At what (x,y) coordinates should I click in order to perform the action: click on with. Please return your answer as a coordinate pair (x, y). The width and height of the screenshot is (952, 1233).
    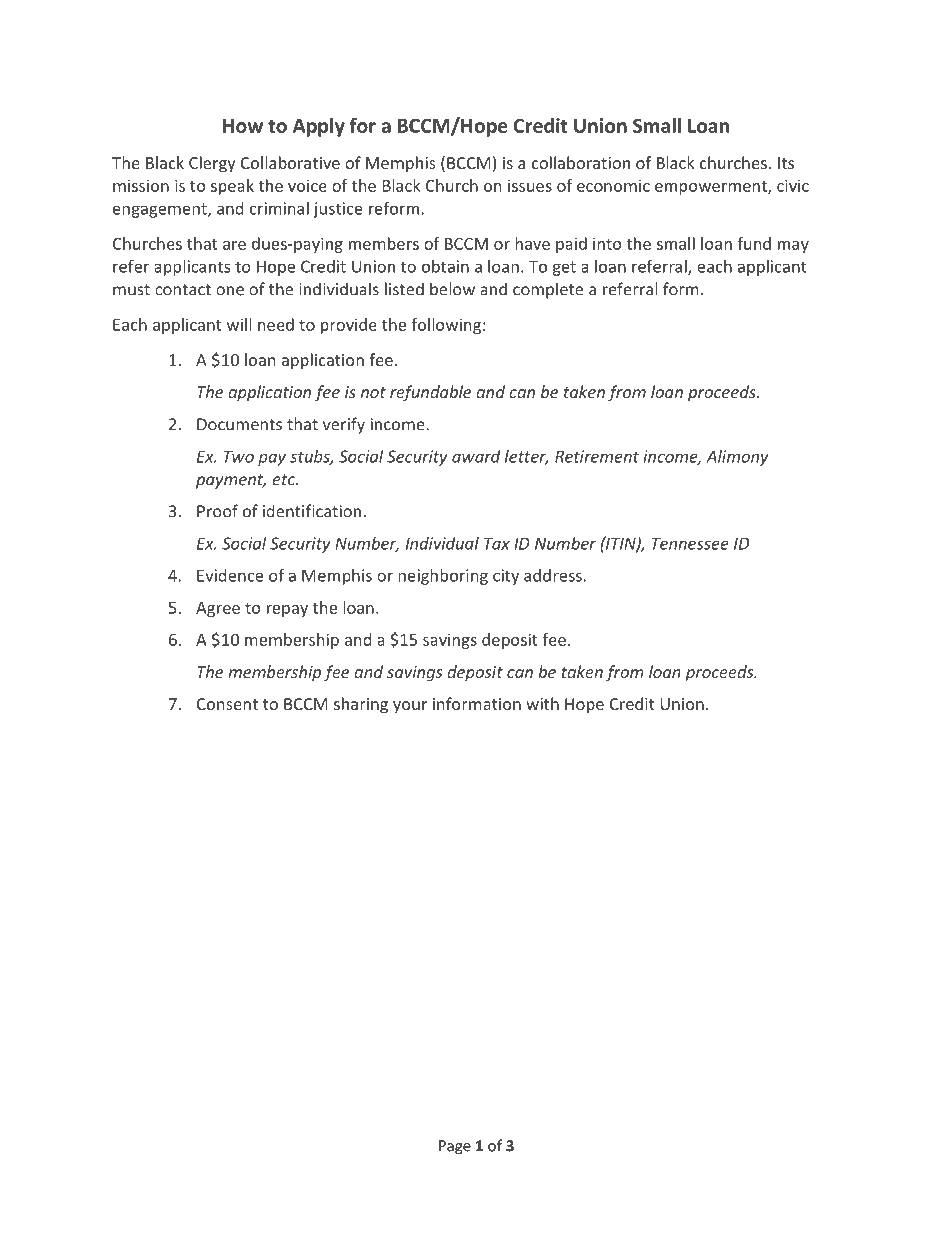
    Looking at the image, I should click on (542, 703).
